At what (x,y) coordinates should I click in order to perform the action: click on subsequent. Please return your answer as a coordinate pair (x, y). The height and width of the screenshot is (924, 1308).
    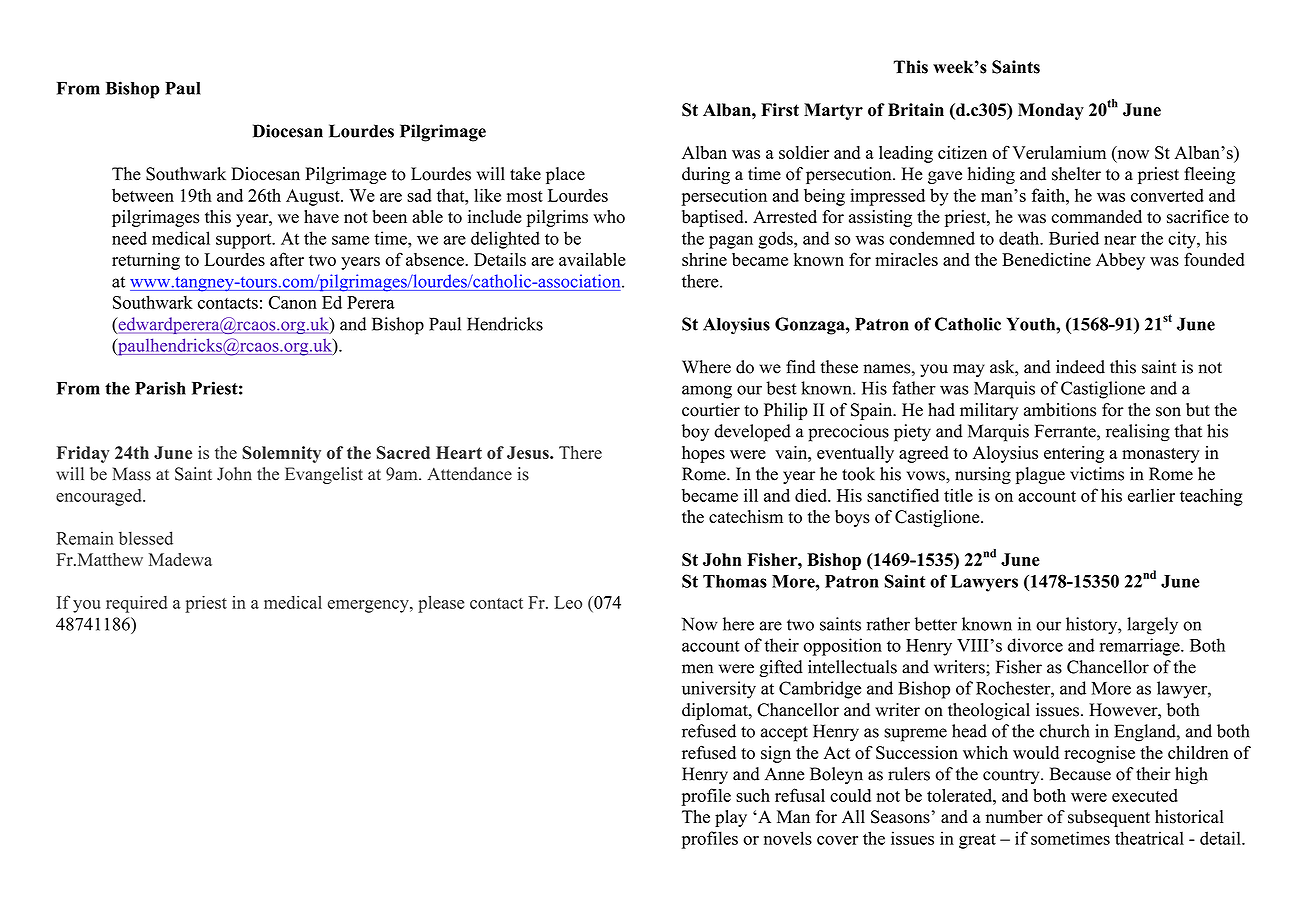
    Looking at the image, I should click on (1109, 818).
